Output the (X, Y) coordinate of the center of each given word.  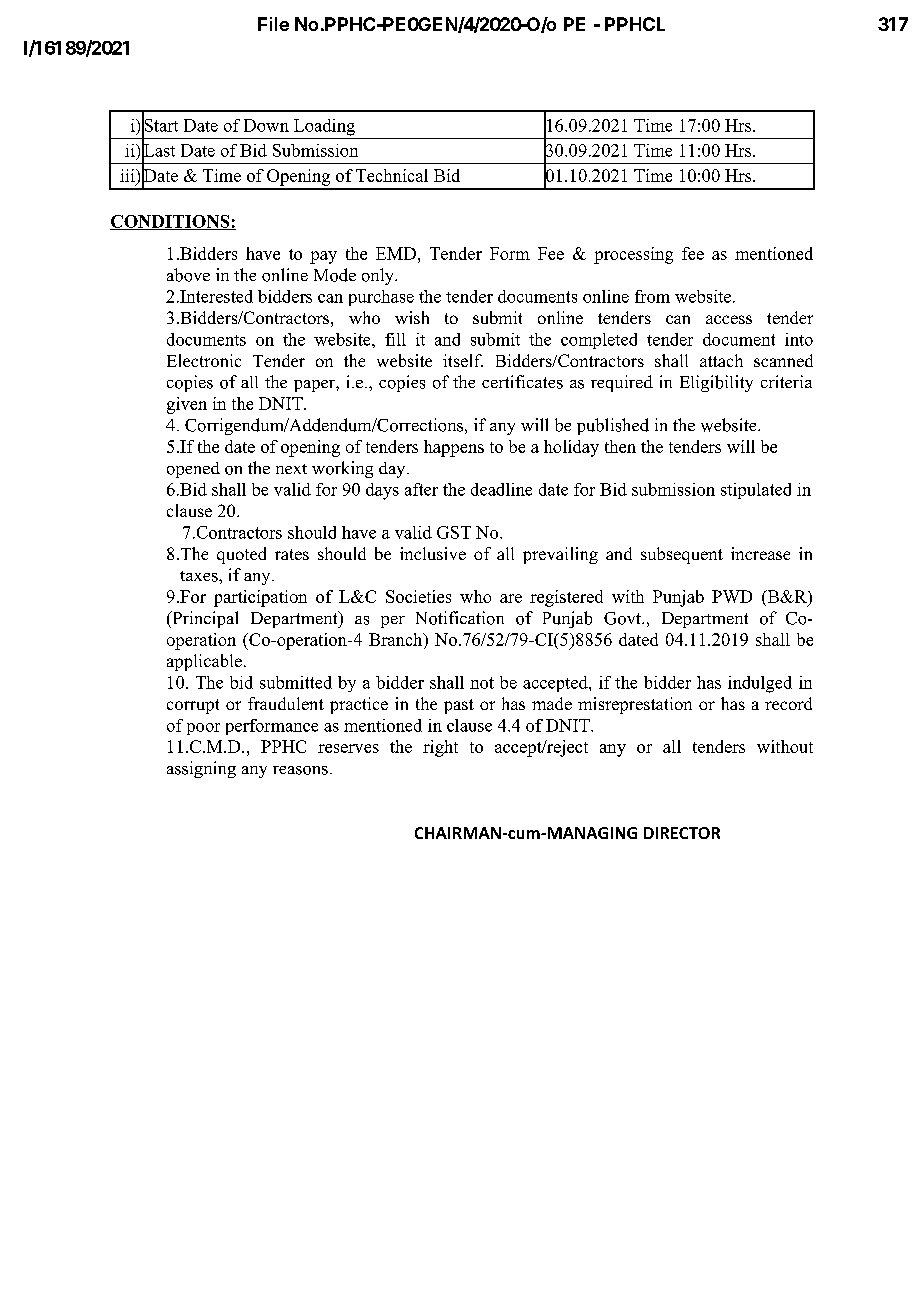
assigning (201, 769)
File (273, 24)
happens (454, 448)
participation (260, 598)
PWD (732, 596)
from (652, 296)
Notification (460, 618)
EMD (397, 253)
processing (633, 255)
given (187, 405)
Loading (324, 127)
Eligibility (716, 383)
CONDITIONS (171, 222)
